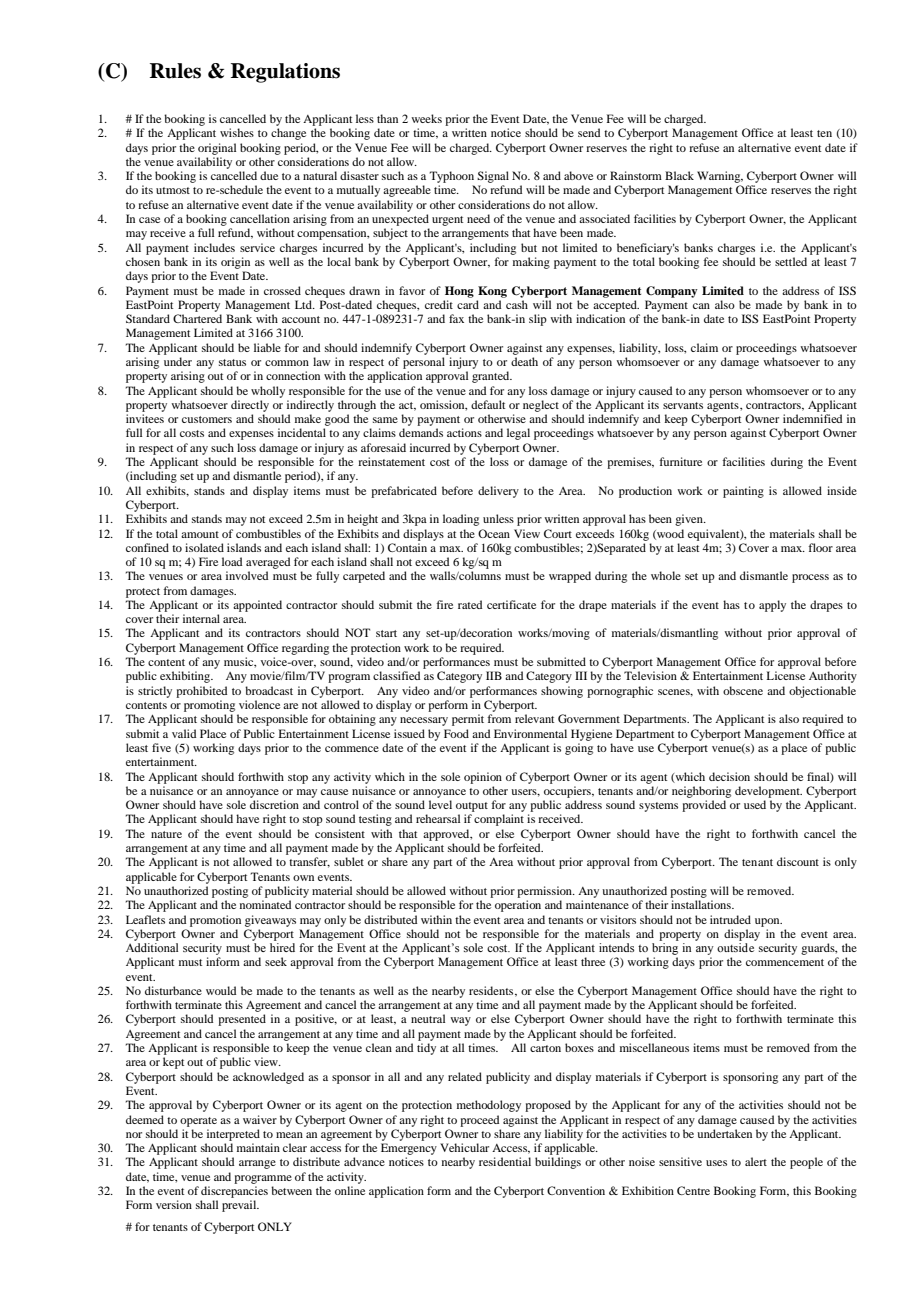 The height and width of the image is (1308, 924). What do you see at coordinates (505, 1161) in the image?
I see `residential` at bounding box center [505, 1161].
